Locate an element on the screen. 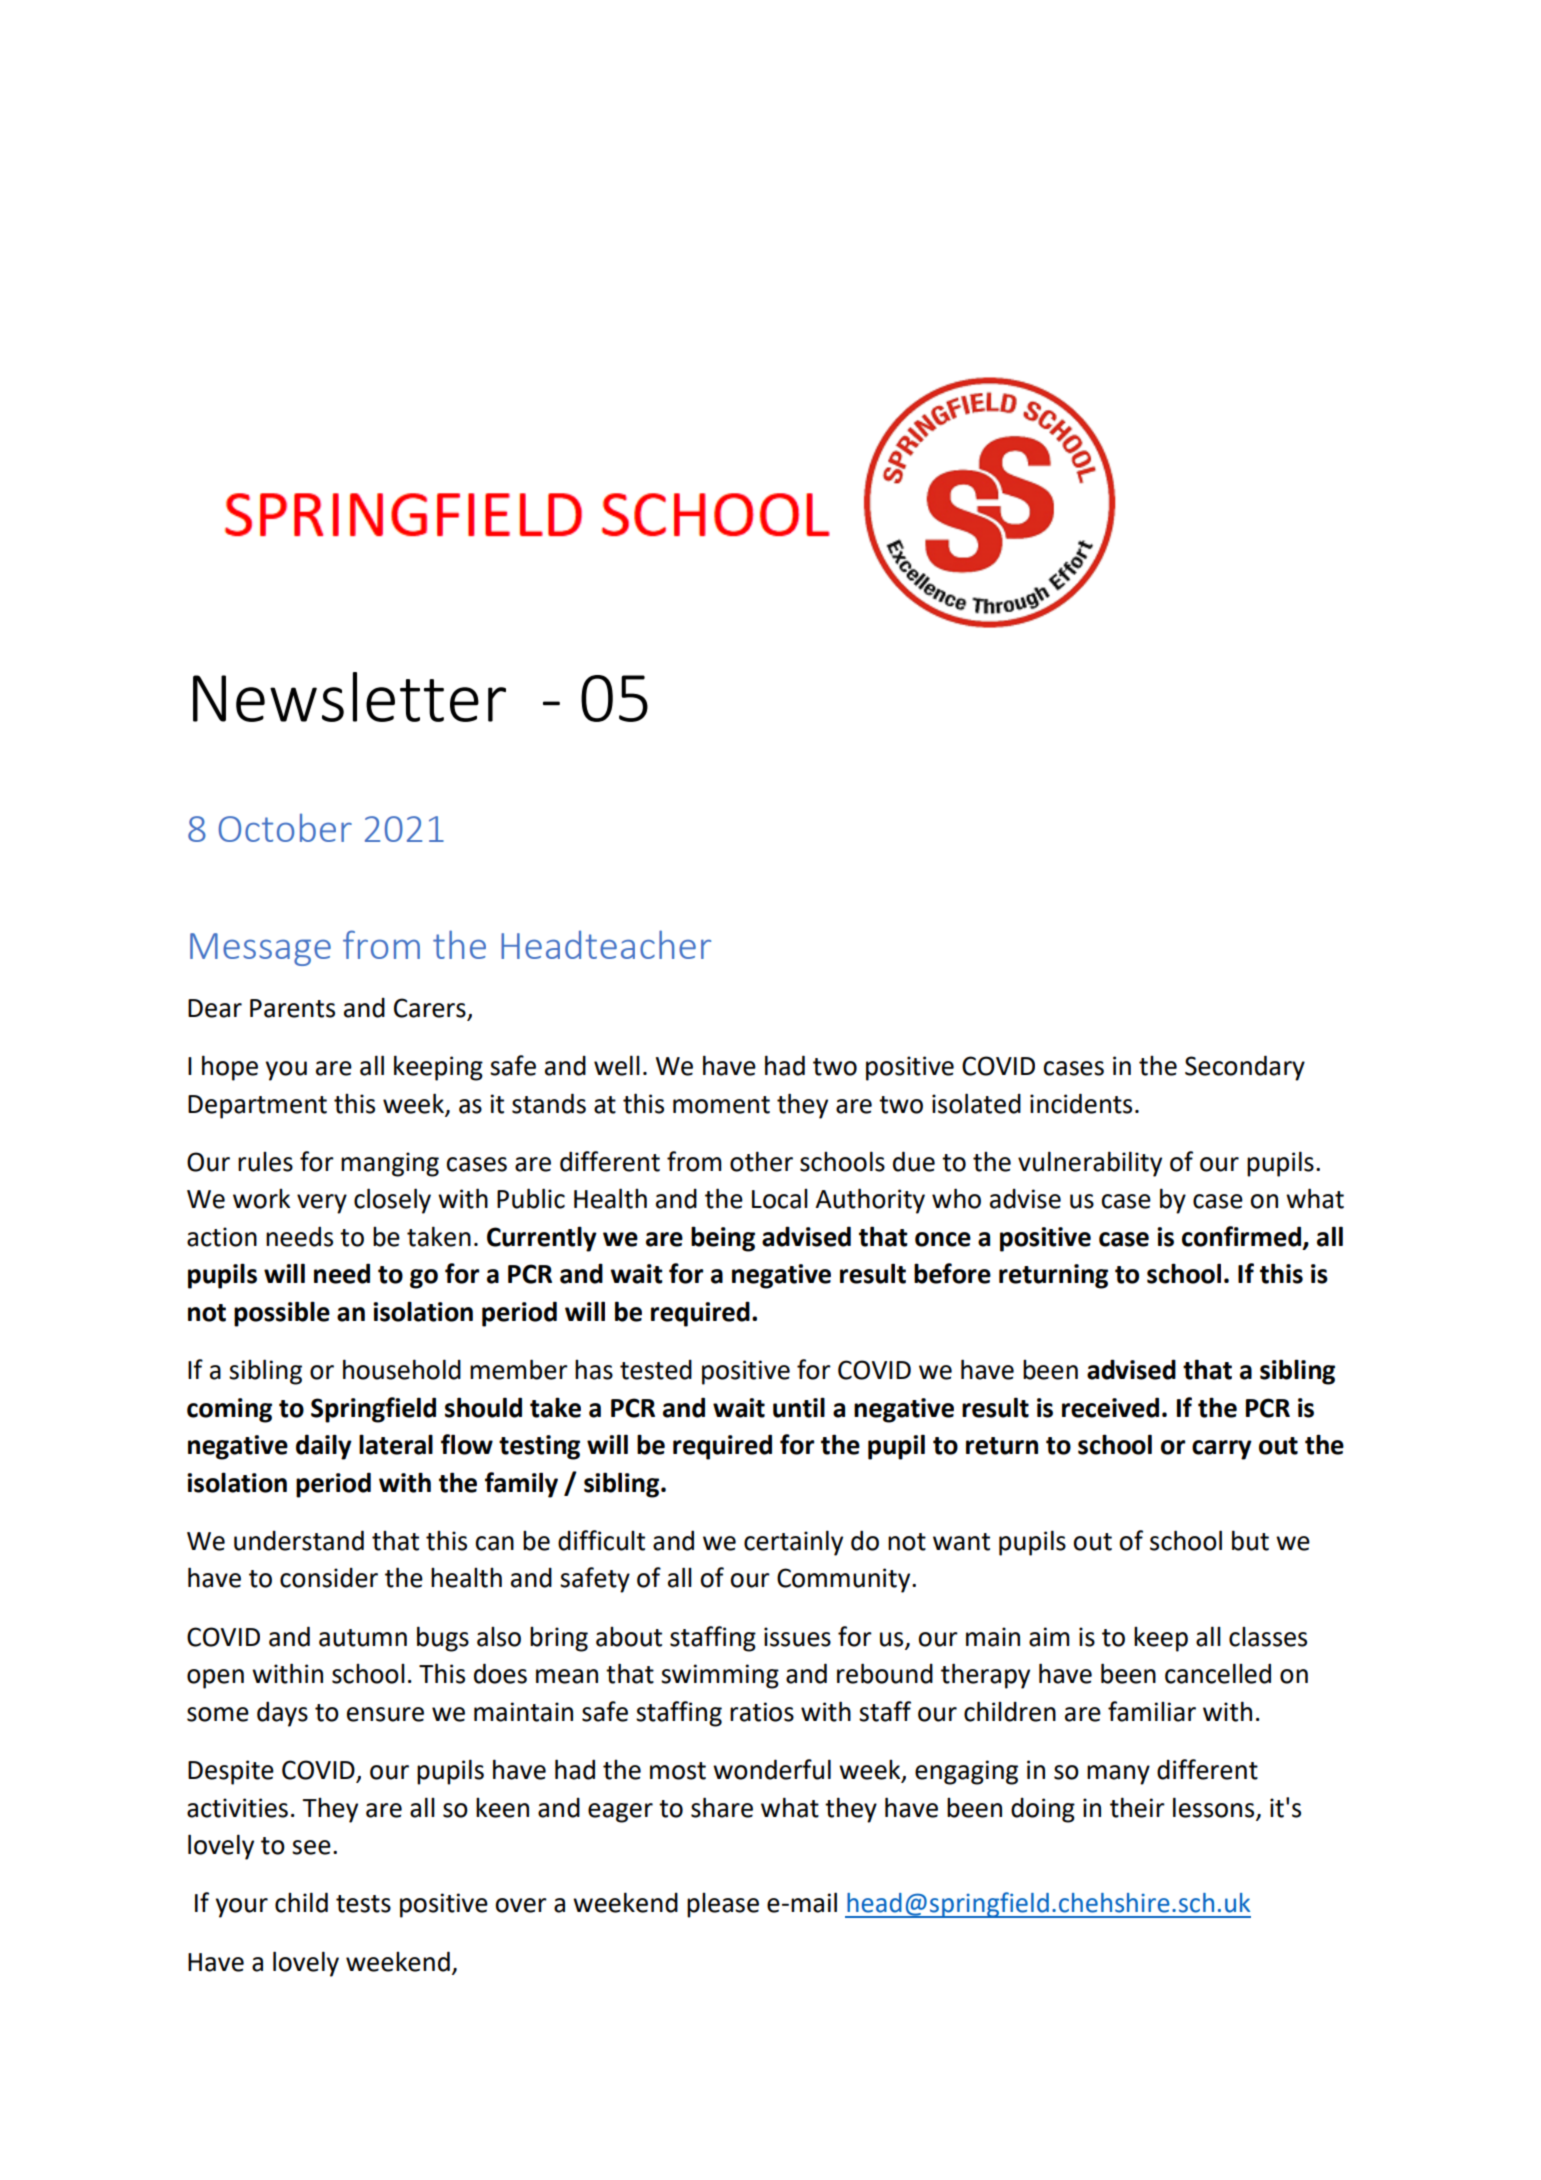  their is located at coordinates (1137, 1807).
